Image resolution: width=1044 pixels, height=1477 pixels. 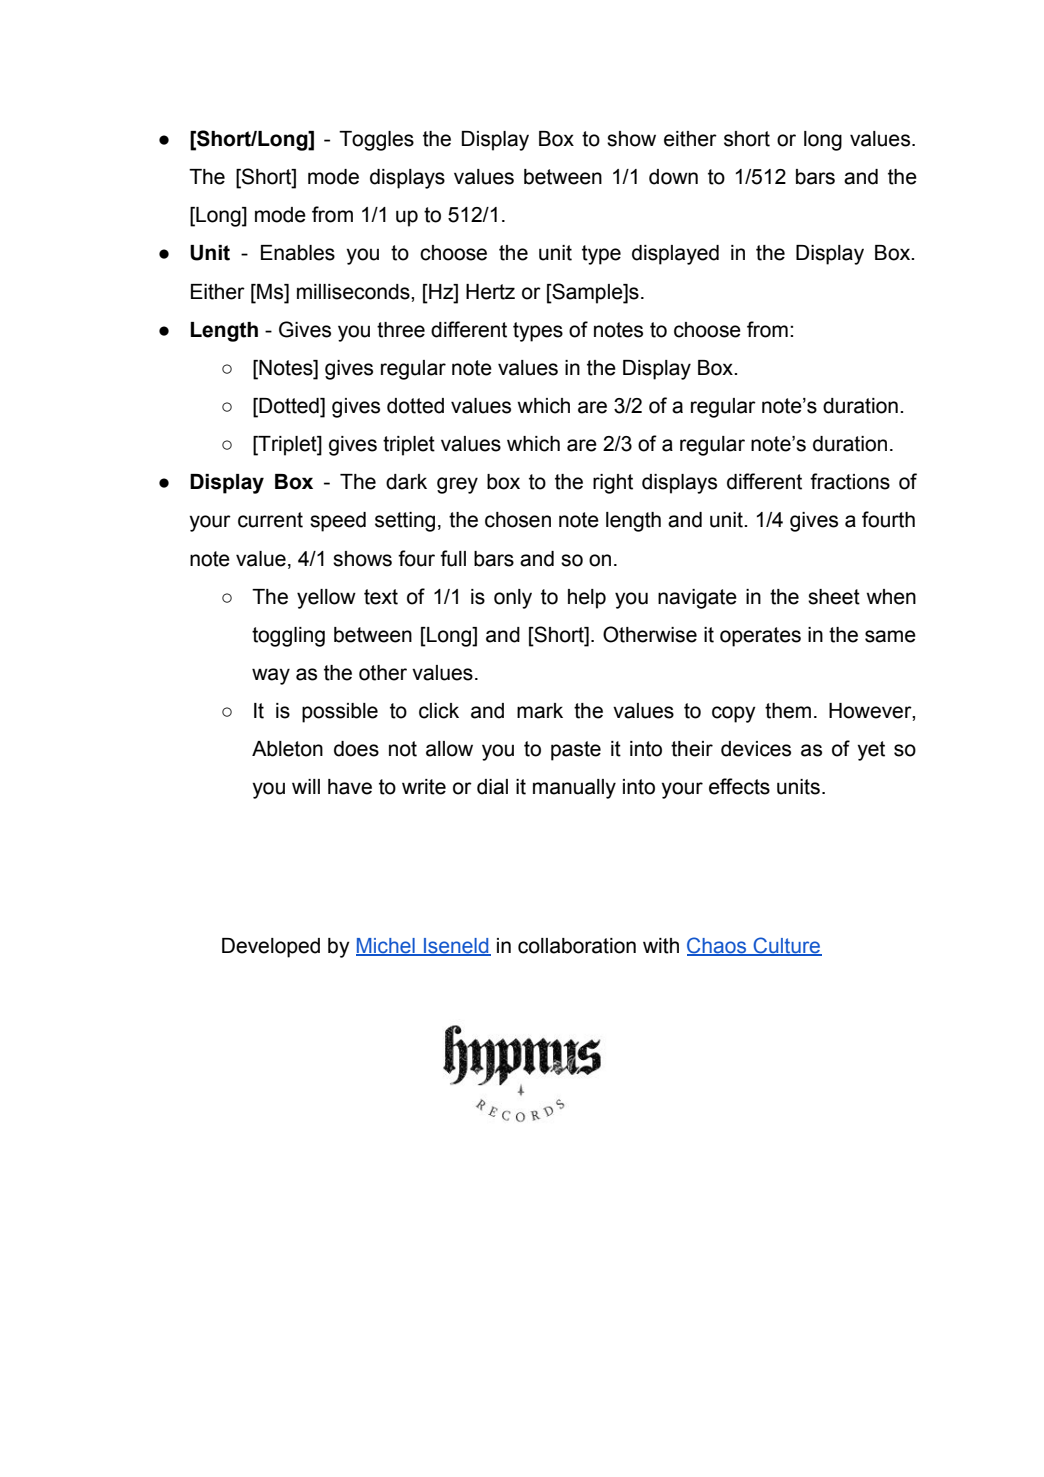 What do you see at coordinates (788, 711) in the screenshot?
I see `them` at bounding box center [788, 711].
